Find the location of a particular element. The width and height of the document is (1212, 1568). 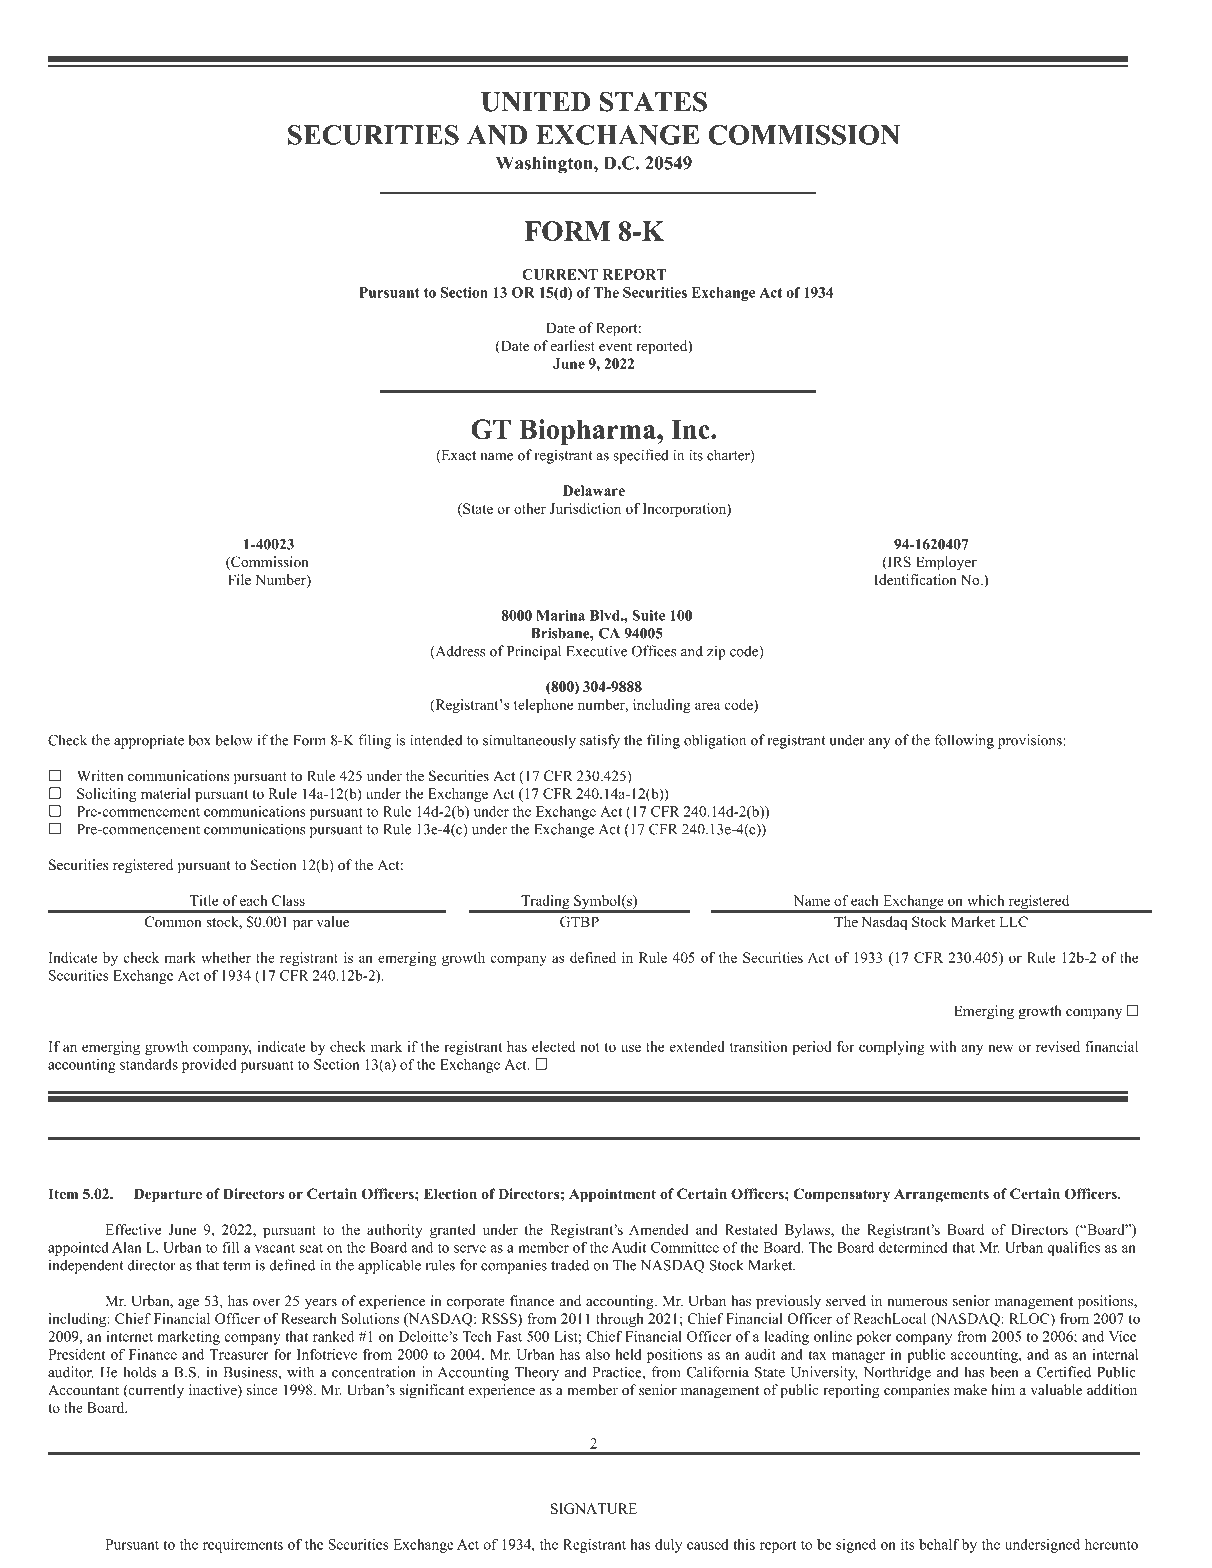

which is located at coordinates (985, 900).
